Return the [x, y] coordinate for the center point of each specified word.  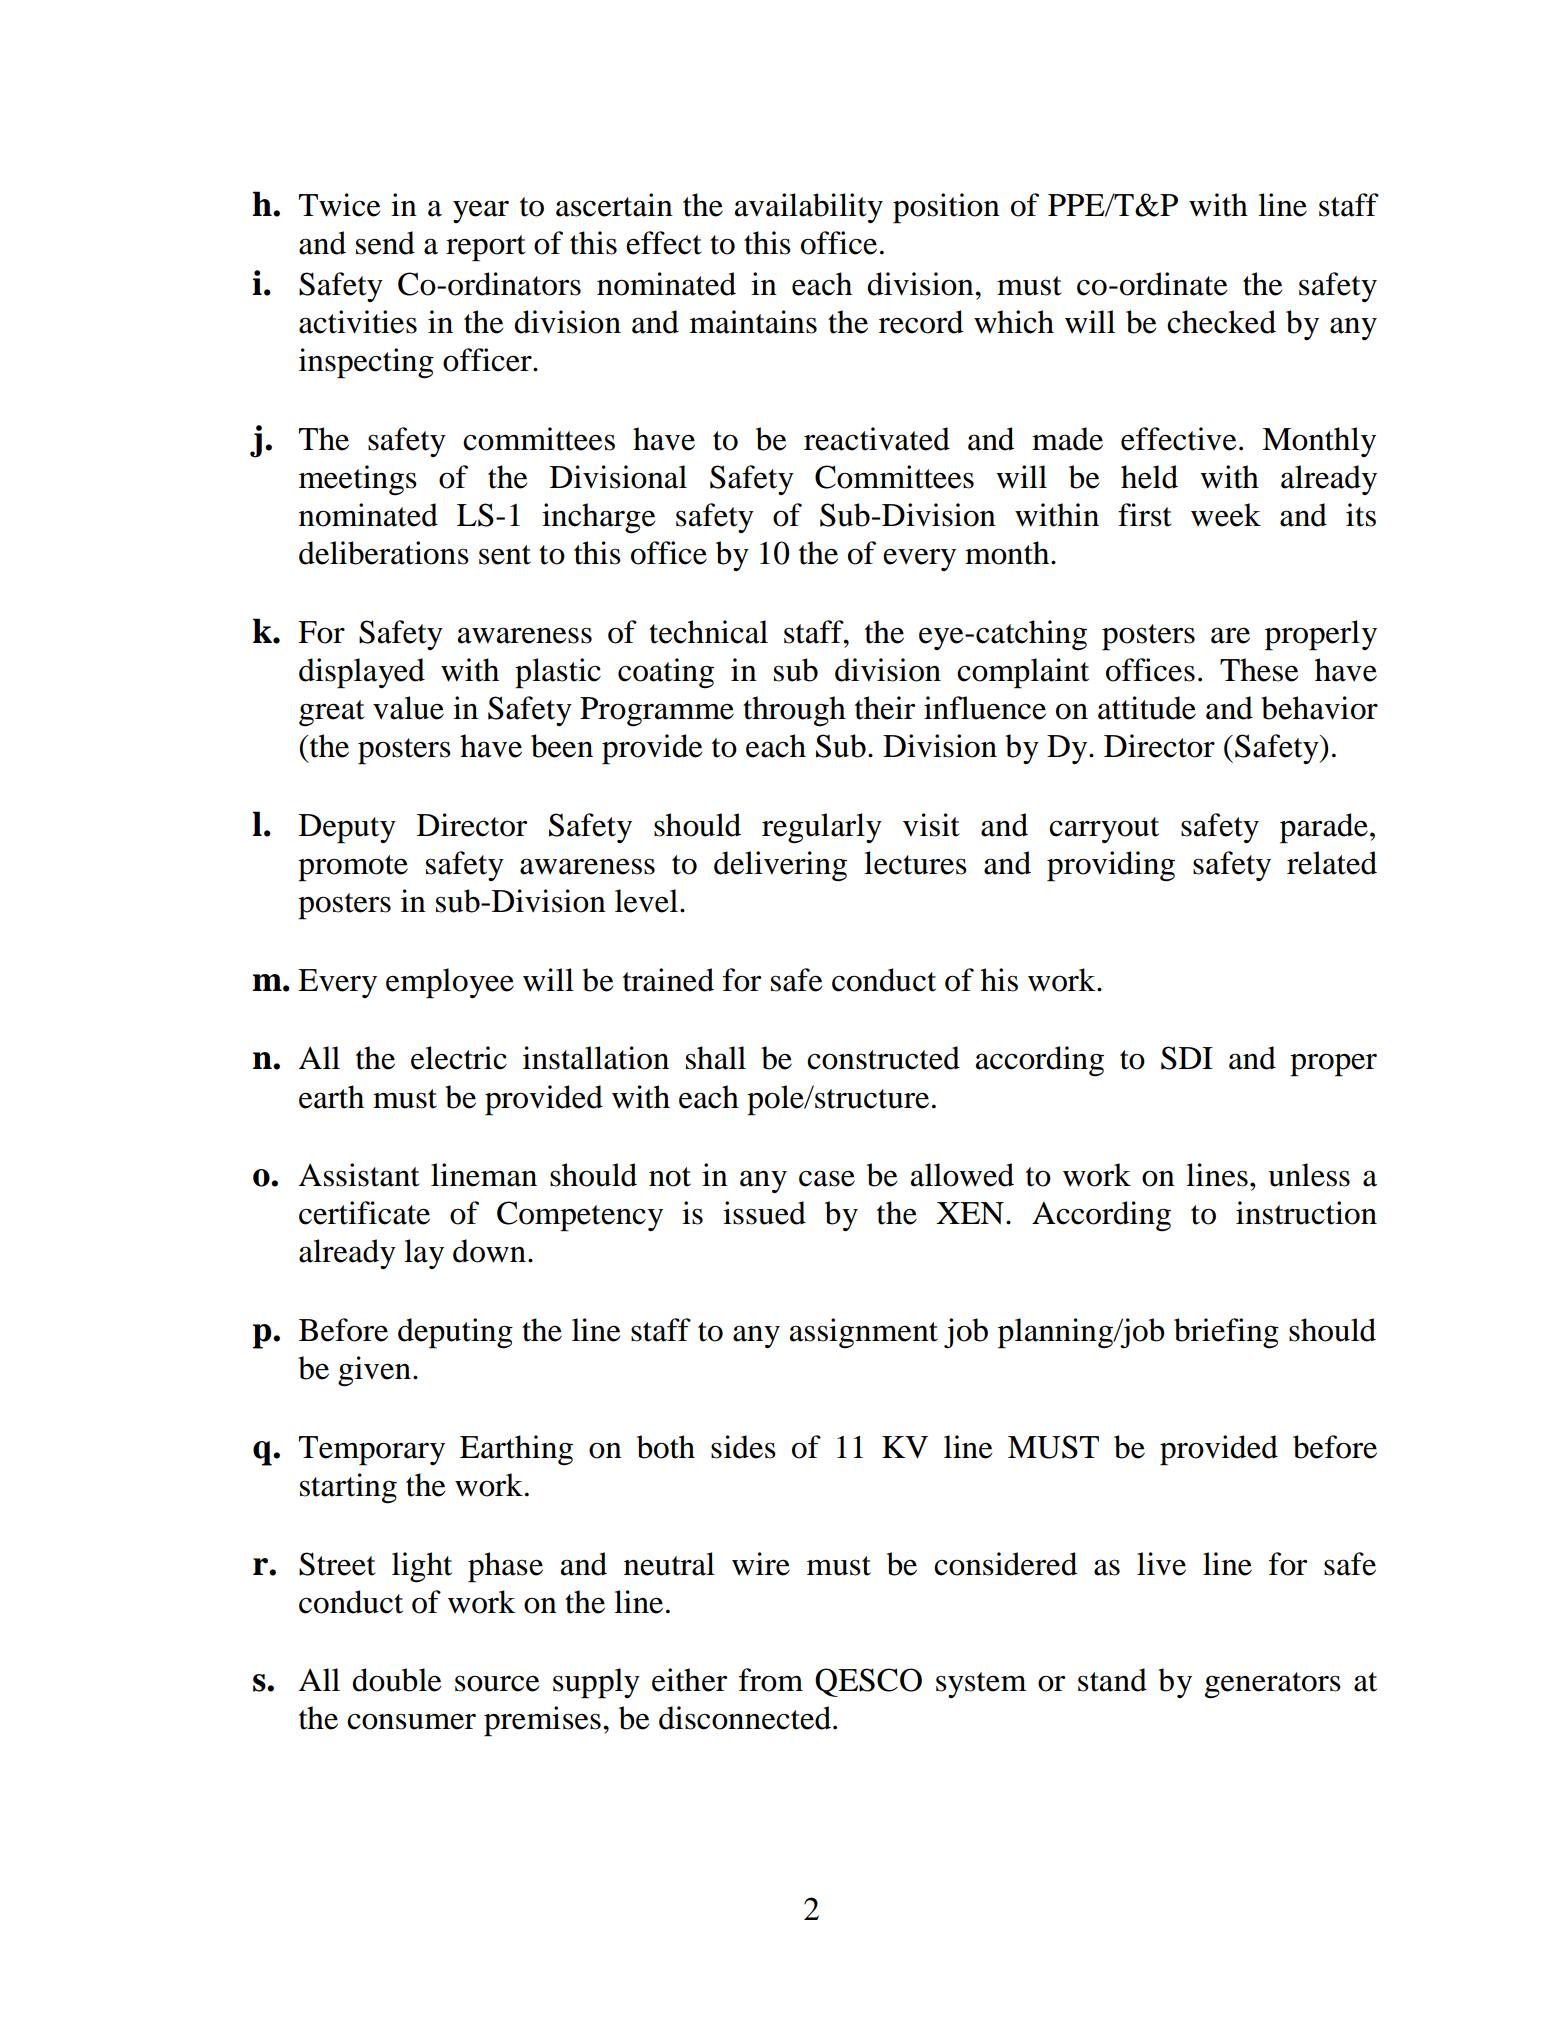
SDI [1187, 1058]
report [486, 248]
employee [450, 983]
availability [809, 208]
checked [1221, 322]
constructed [883, 1058]
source [497, 1684]
